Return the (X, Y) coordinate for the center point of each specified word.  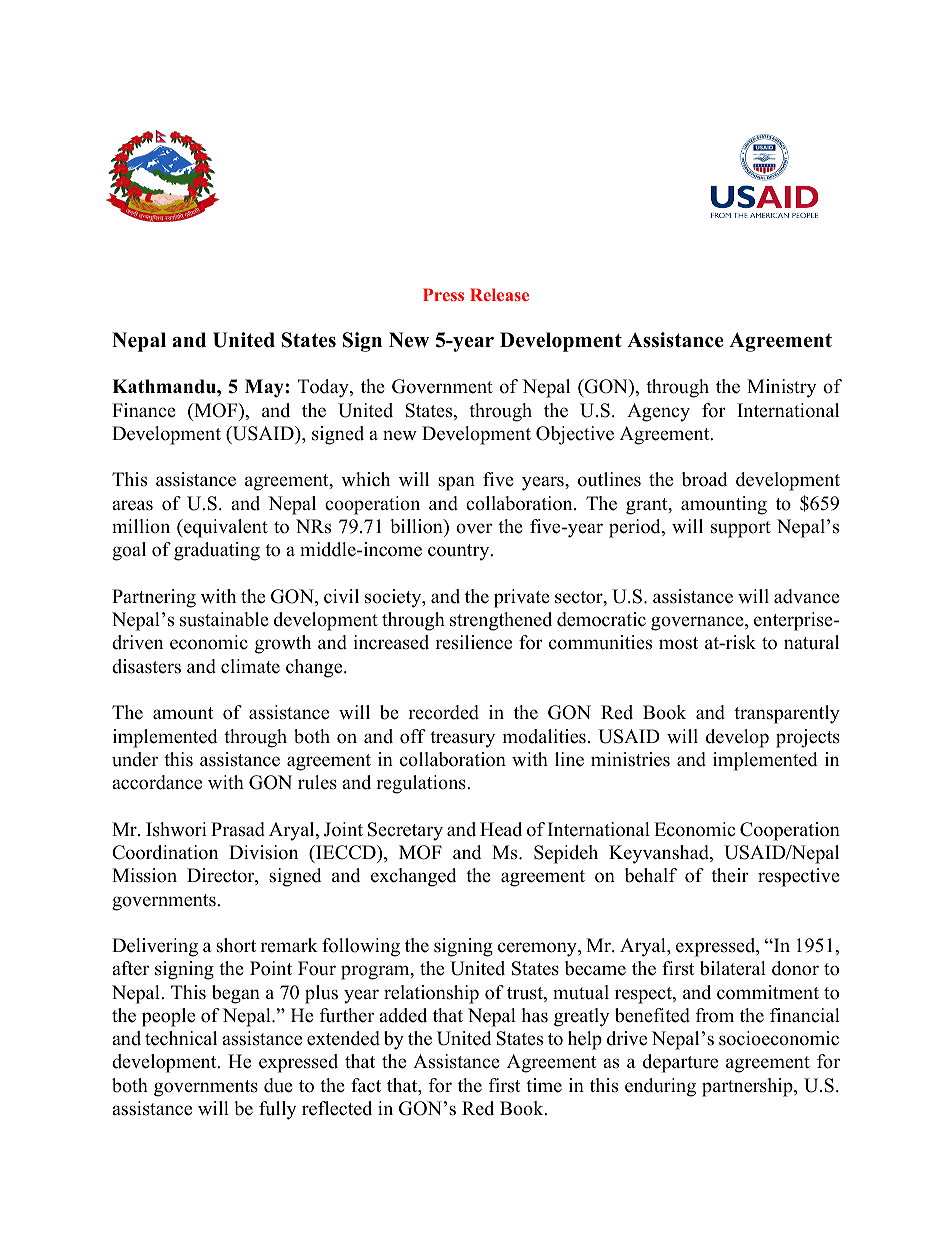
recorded (443, 712)
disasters (146, 666)
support (741, 529)
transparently (787, 714)
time (544, 1085)
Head (501, 829)
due (278, 1085)
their (730, 875)
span (456, 483)
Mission (144, 875)
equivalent (225, 528)
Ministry (781, 388)
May (265, 388)
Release (499, 294)
